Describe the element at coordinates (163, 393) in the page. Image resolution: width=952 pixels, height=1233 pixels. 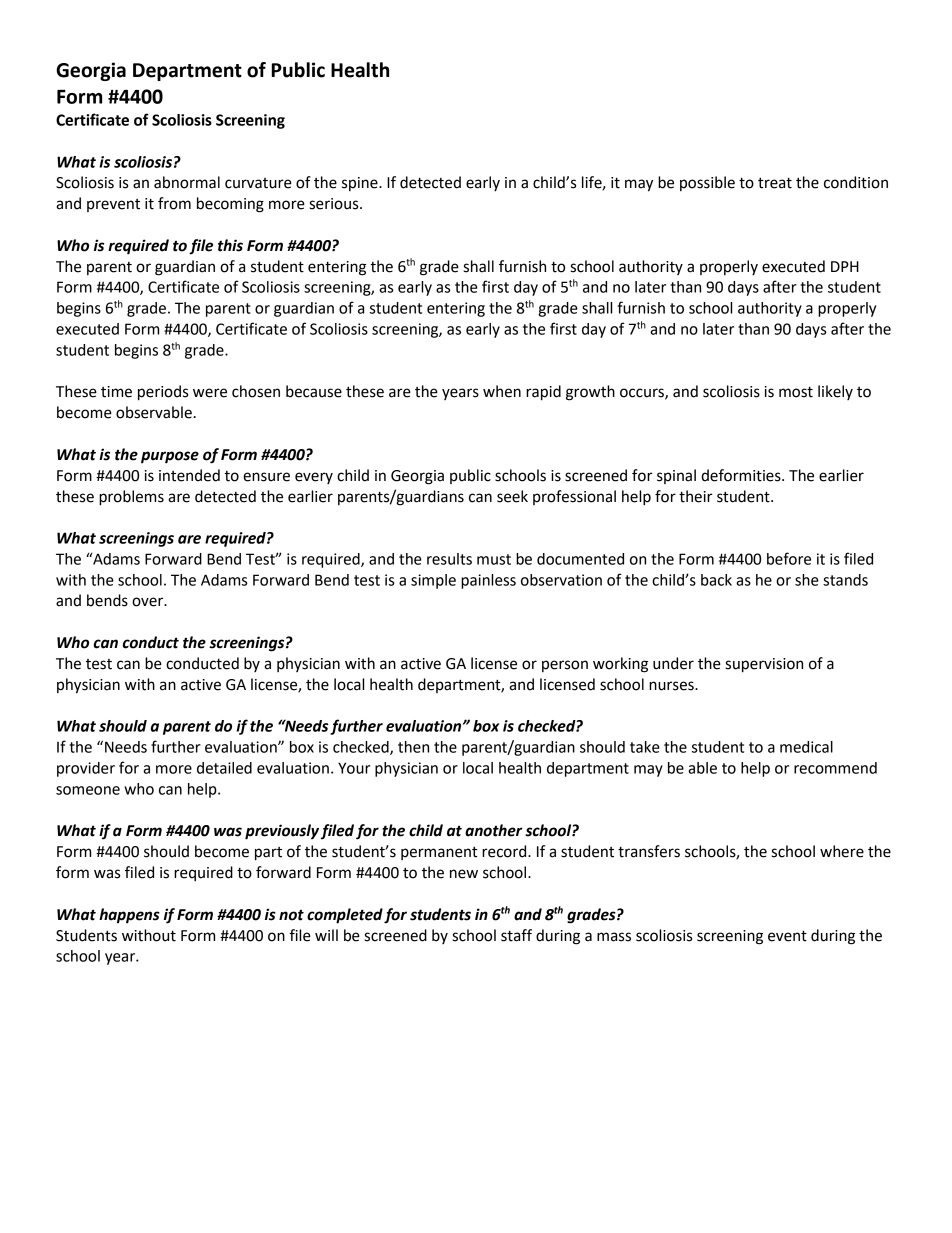
I see `periods` at that location.
